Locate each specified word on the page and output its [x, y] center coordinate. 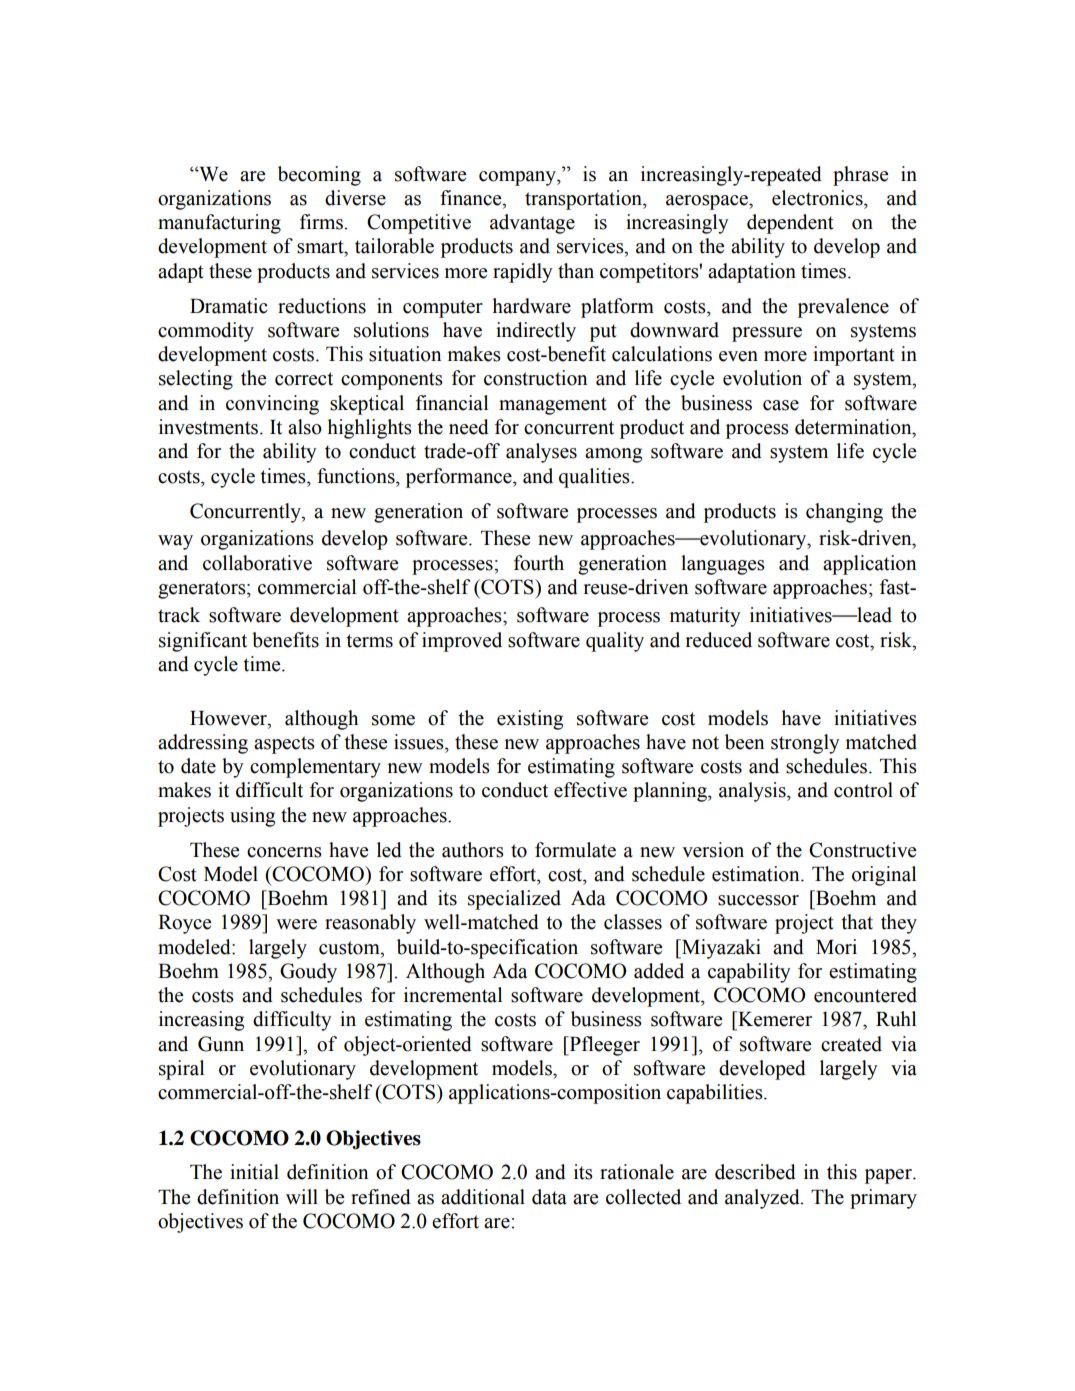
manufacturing [219, 224]
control [863, 790]
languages [723, 565]
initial [254, 1172]
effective [590, 790]
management [553, 406]
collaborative [257, 563]
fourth [539, 563]
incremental [453, 995]
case [781, 405]
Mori [836, 947]
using [252, 817]
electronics [818, 198]
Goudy [308, 973]
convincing [272, 405]
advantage [532, 224]
